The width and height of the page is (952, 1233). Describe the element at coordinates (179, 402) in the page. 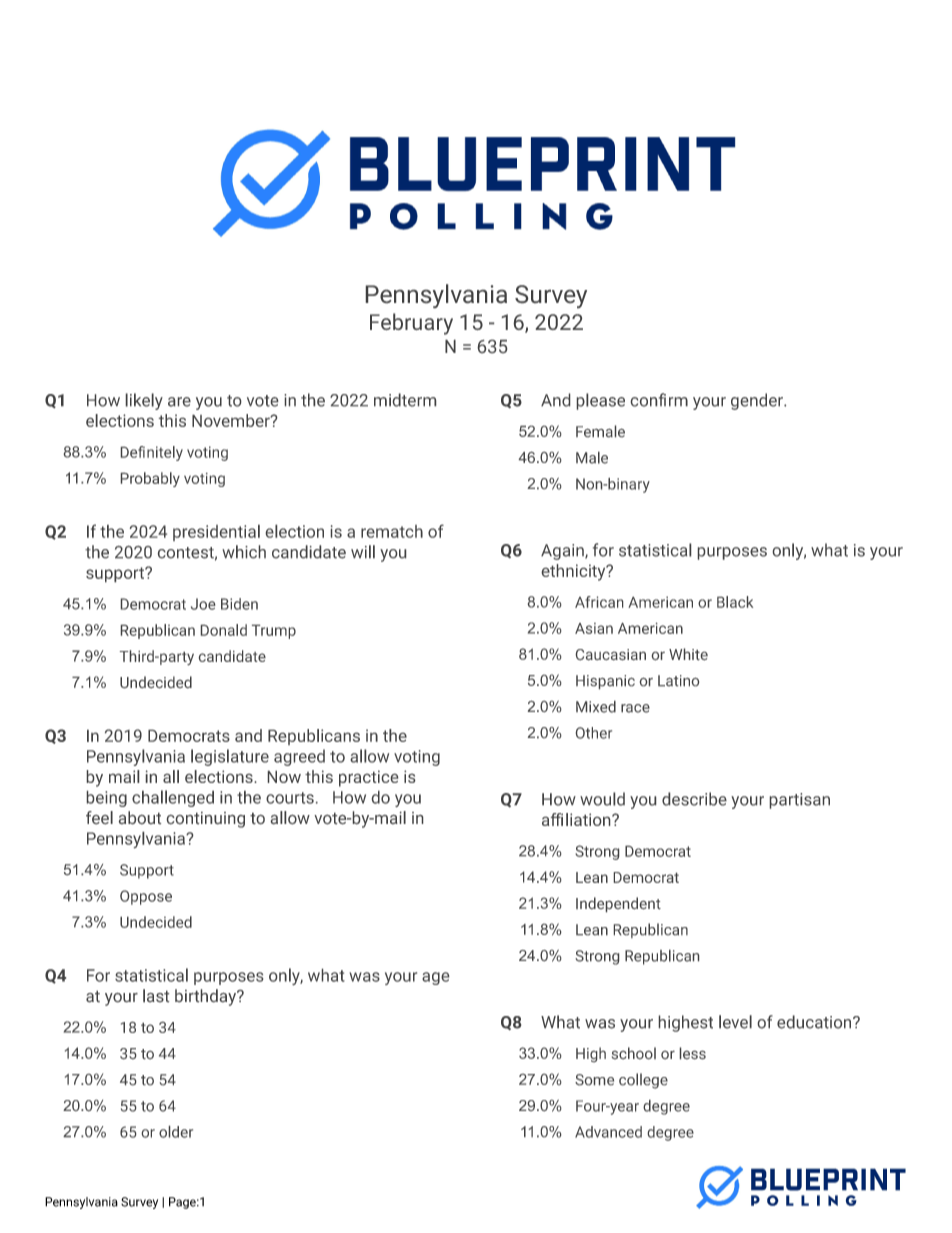

I see `are` at that location.
